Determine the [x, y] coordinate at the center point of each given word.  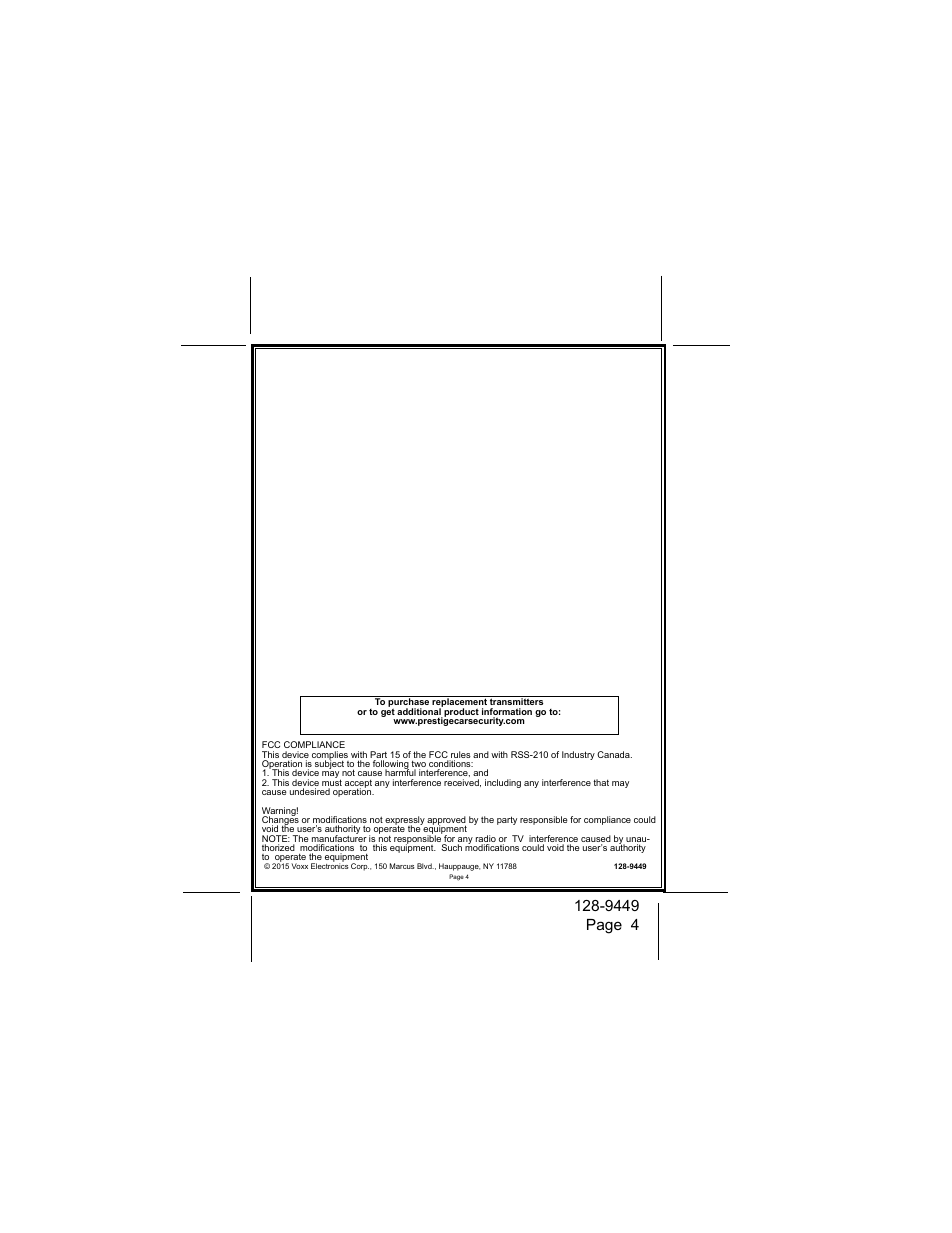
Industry [578, 755]
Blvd [425, 866]
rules [460, 756]
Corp [360, 867]
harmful [400, 772]
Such [452, 847]
